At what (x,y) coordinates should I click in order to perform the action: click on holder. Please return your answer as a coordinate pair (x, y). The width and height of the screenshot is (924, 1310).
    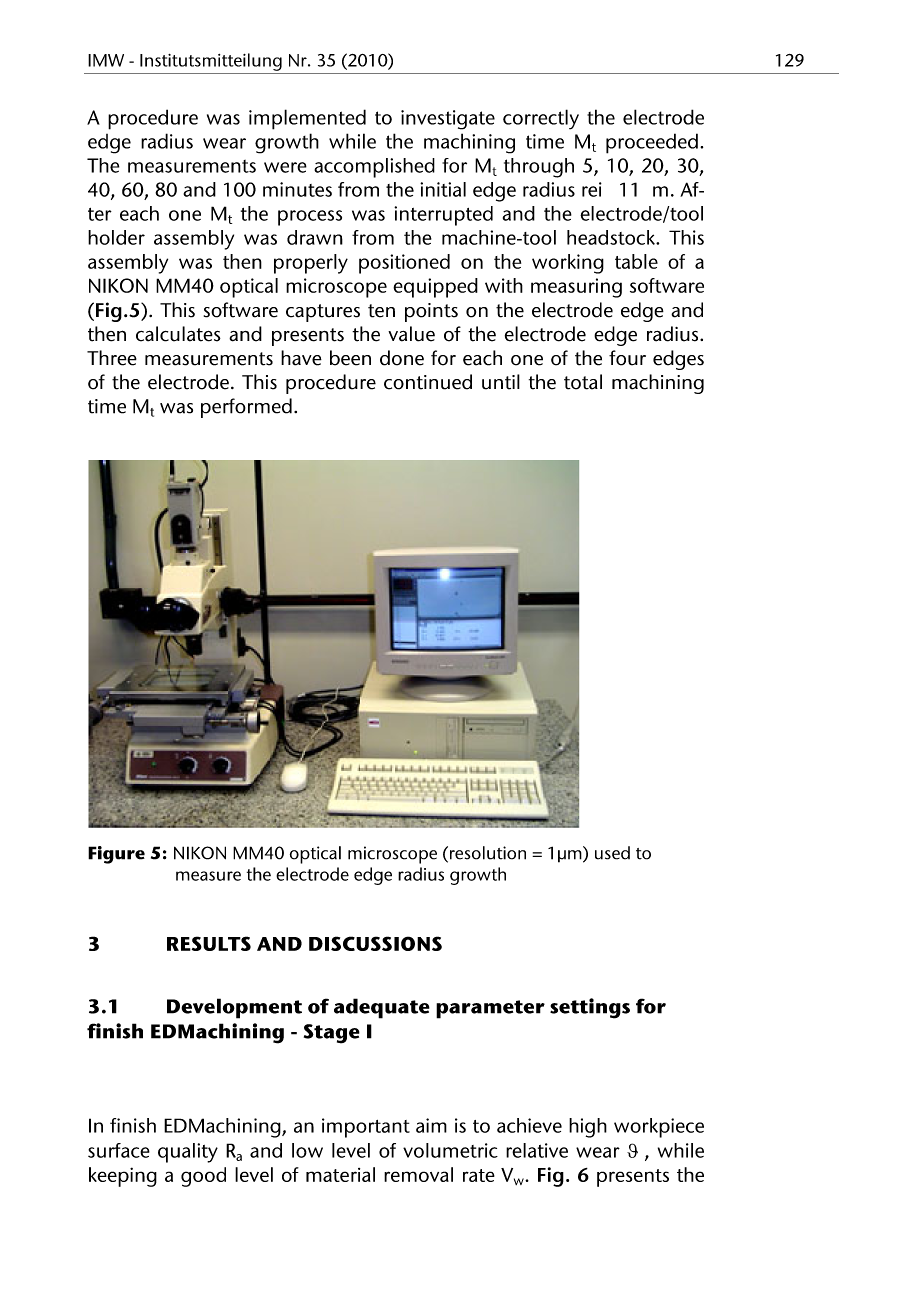
    Looking at the image, I should click on (116, 237).
